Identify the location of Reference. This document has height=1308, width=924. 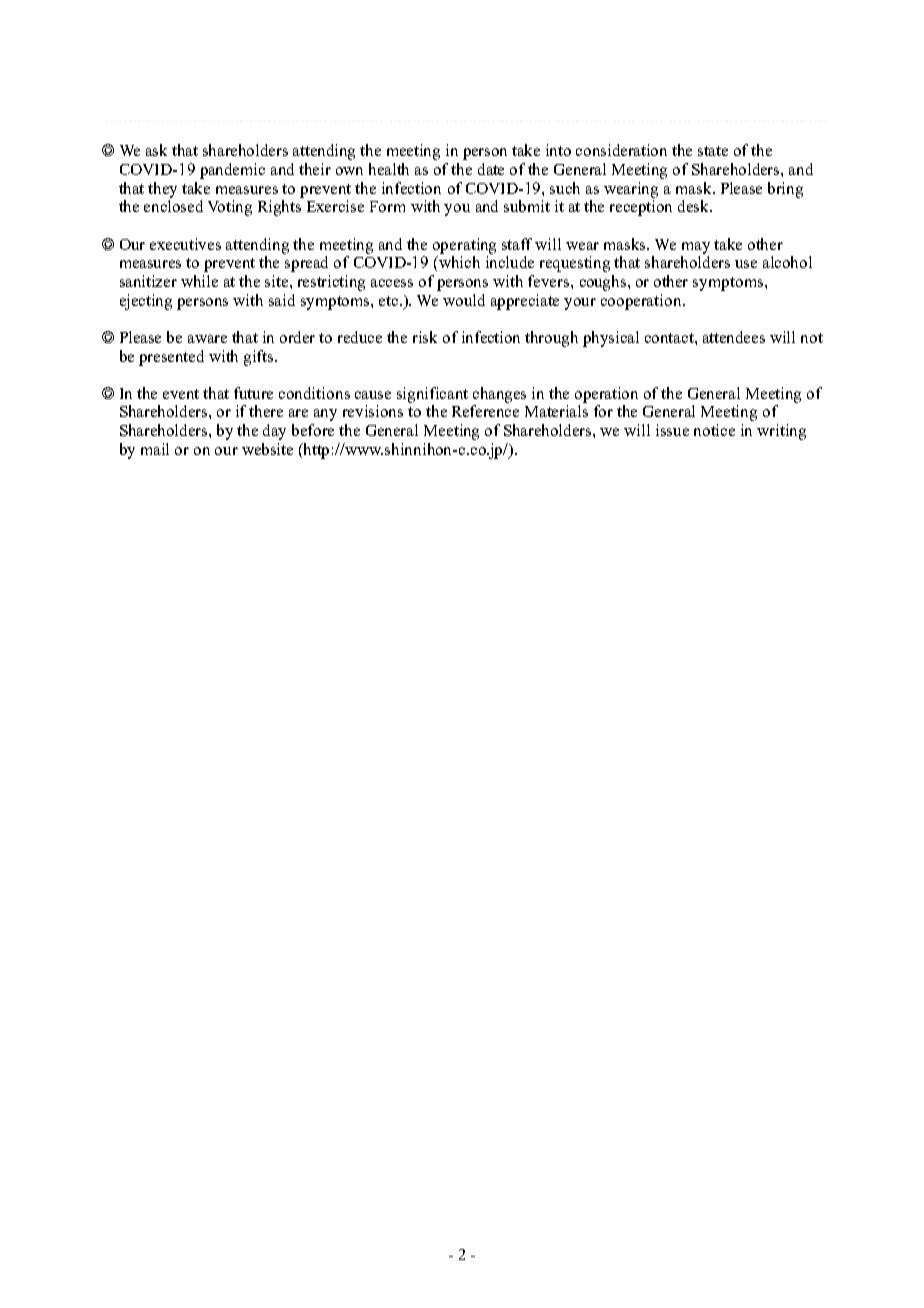
(485, 411).
